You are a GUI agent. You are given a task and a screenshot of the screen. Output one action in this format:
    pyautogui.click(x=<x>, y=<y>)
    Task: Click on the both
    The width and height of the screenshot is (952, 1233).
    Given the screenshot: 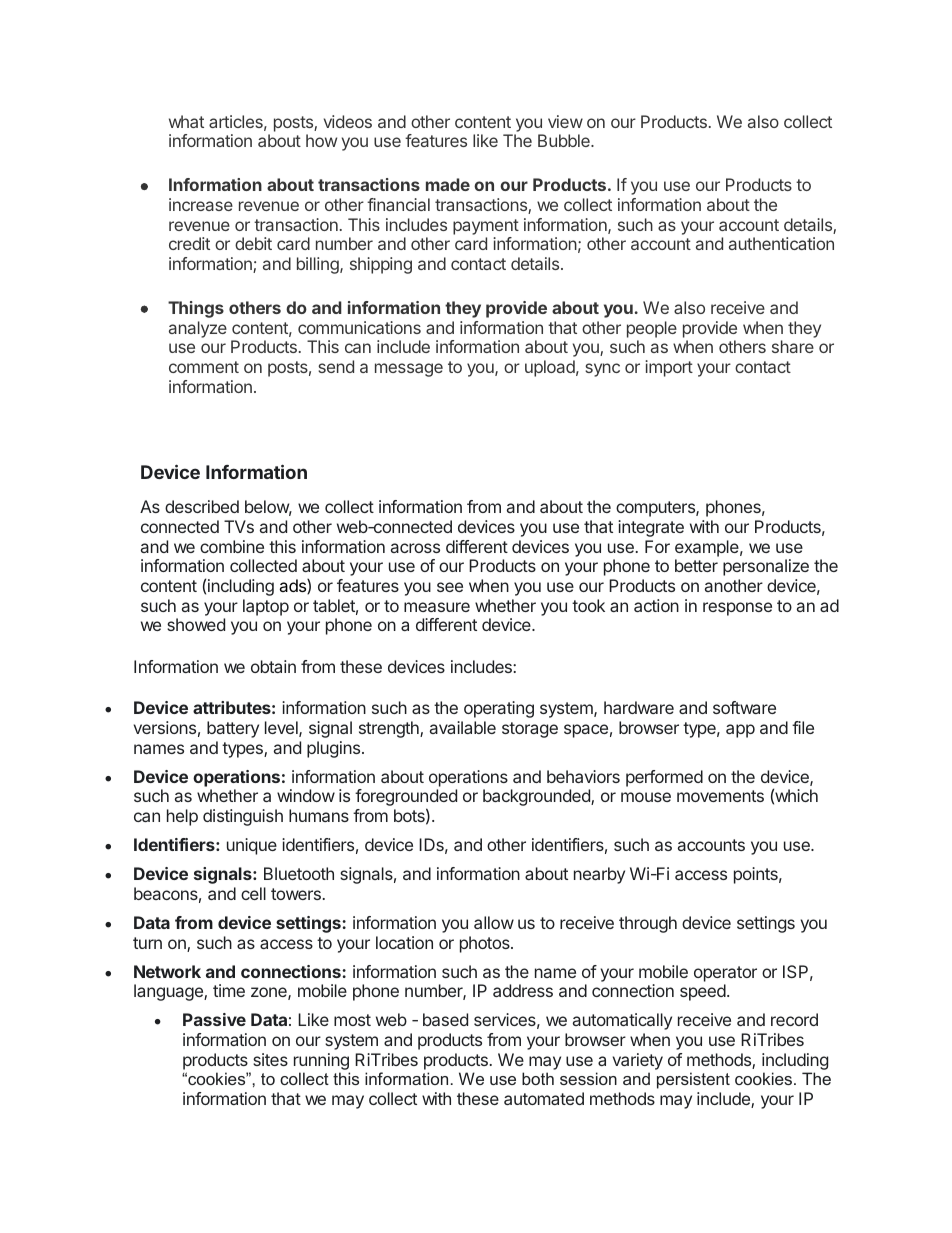 What is the action you would take?
    pyautogui.click(x=538, y=1078)
